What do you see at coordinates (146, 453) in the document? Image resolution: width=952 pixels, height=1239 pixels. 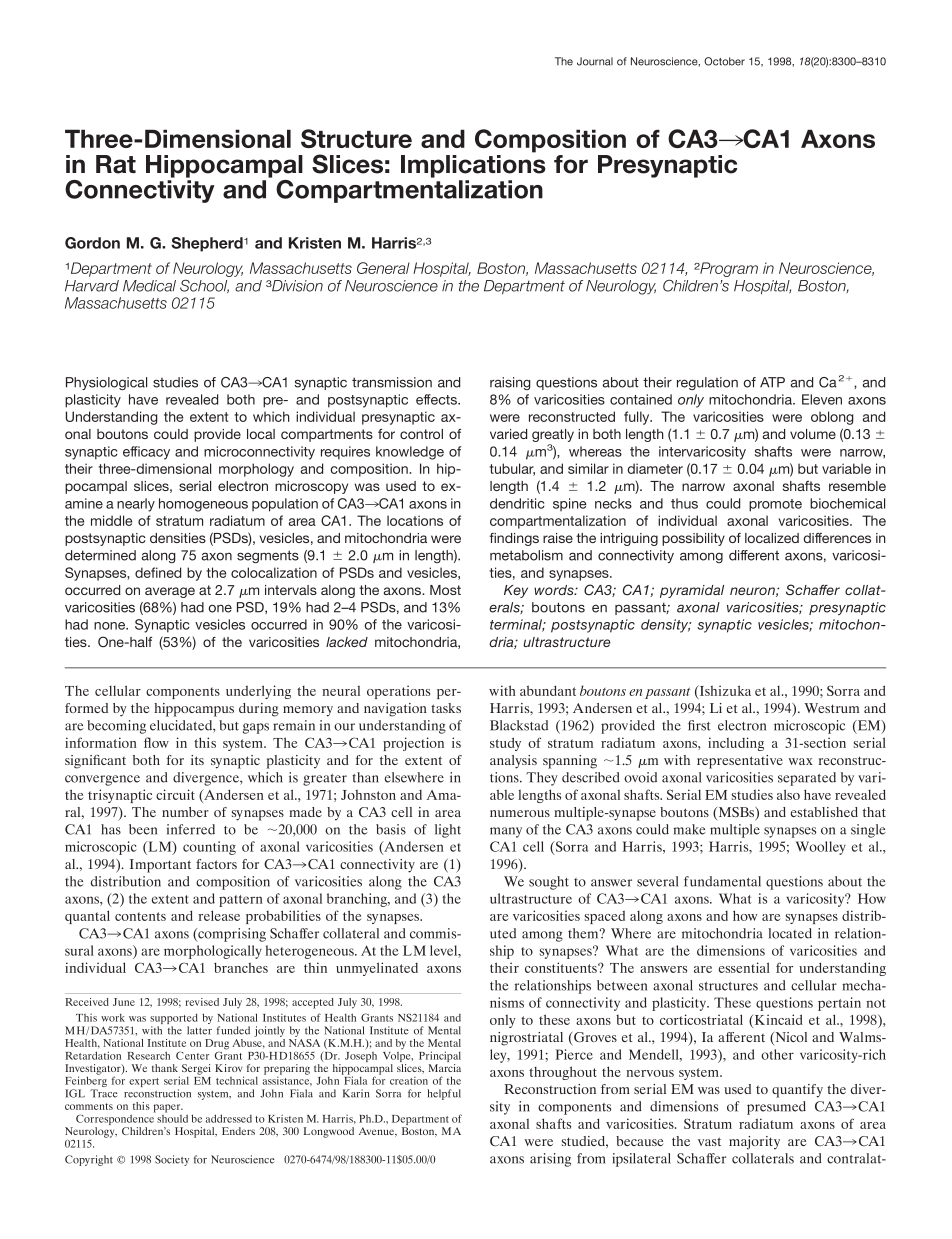 I see `efficacy` at bounding box center [146, 453].
